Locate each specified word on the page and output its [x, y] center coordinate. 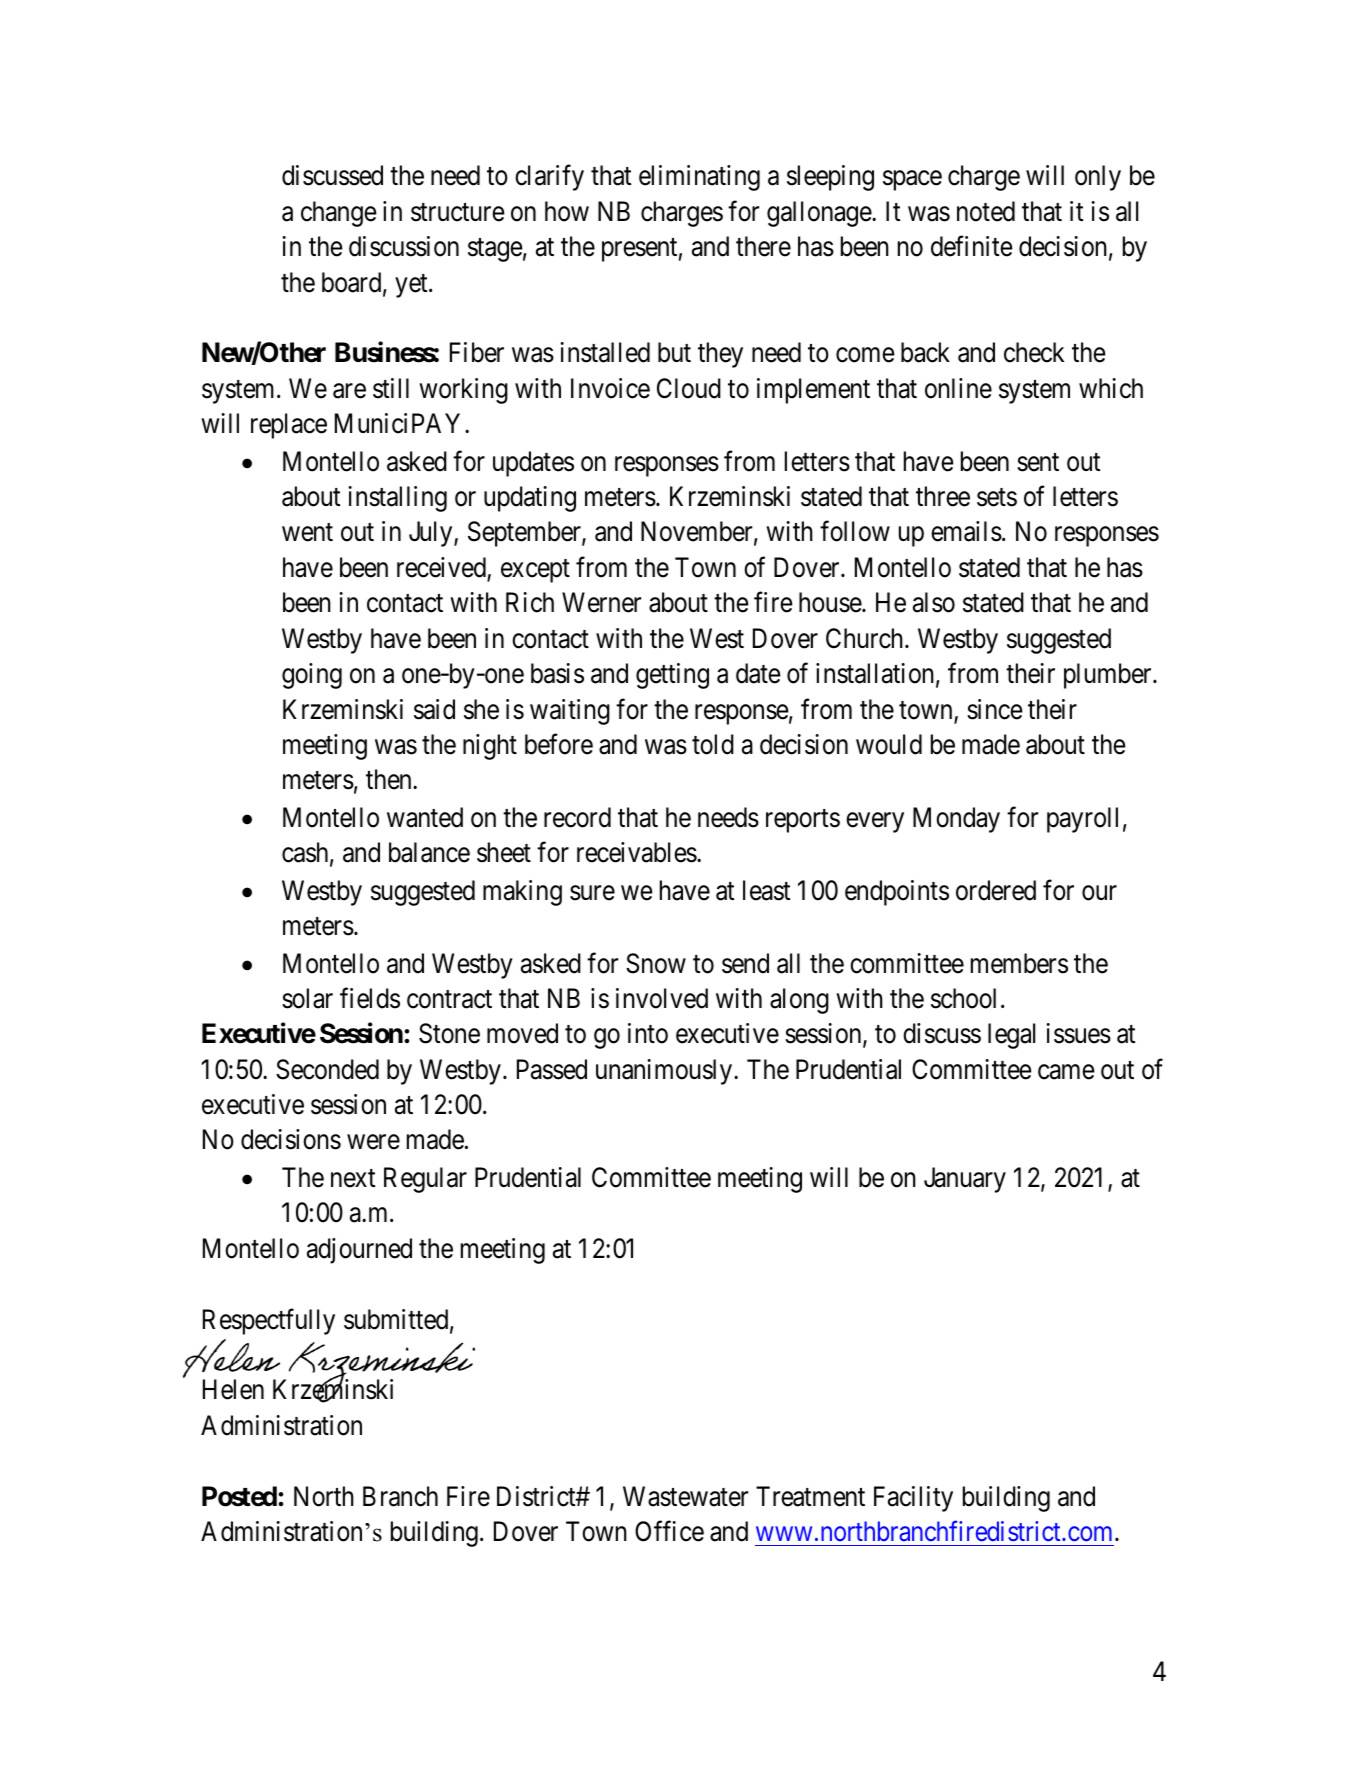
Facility [913, 1499]
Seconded [327, 1069]
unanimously [665, 1072]
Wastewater [685, 1496]
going [312, 676]
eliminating [699, 178]
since [995, 709]
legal [1011, 1036]
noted [986, 211]
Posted [240, 1496]
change [339, 214]
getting [672, 676]
